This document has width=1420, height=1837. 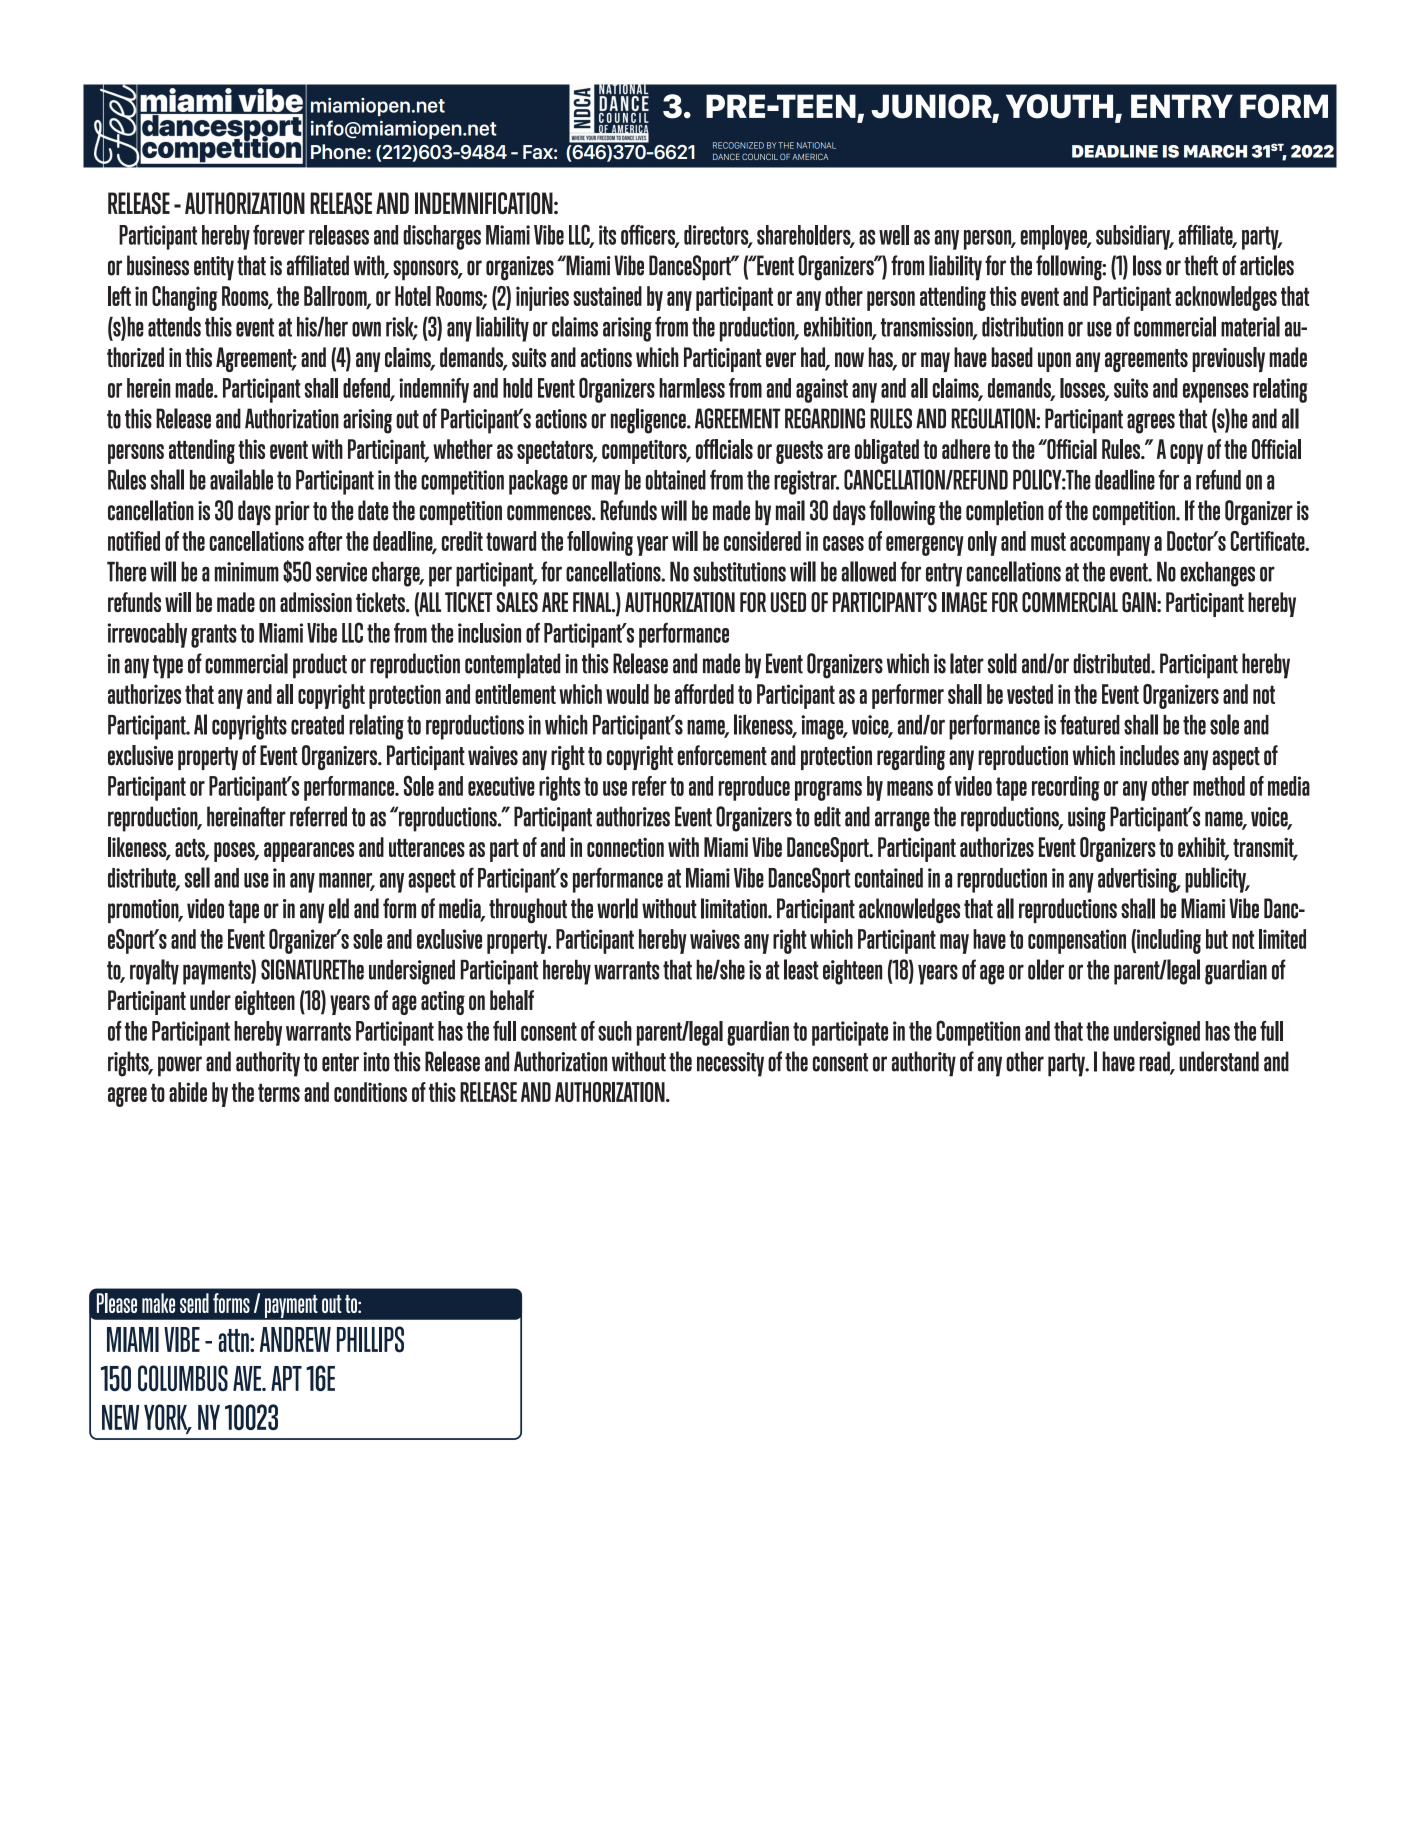 What do you see at coordinates (730, 1064) in the document?
I see `necessity` at bounding box center [730, 1064].
